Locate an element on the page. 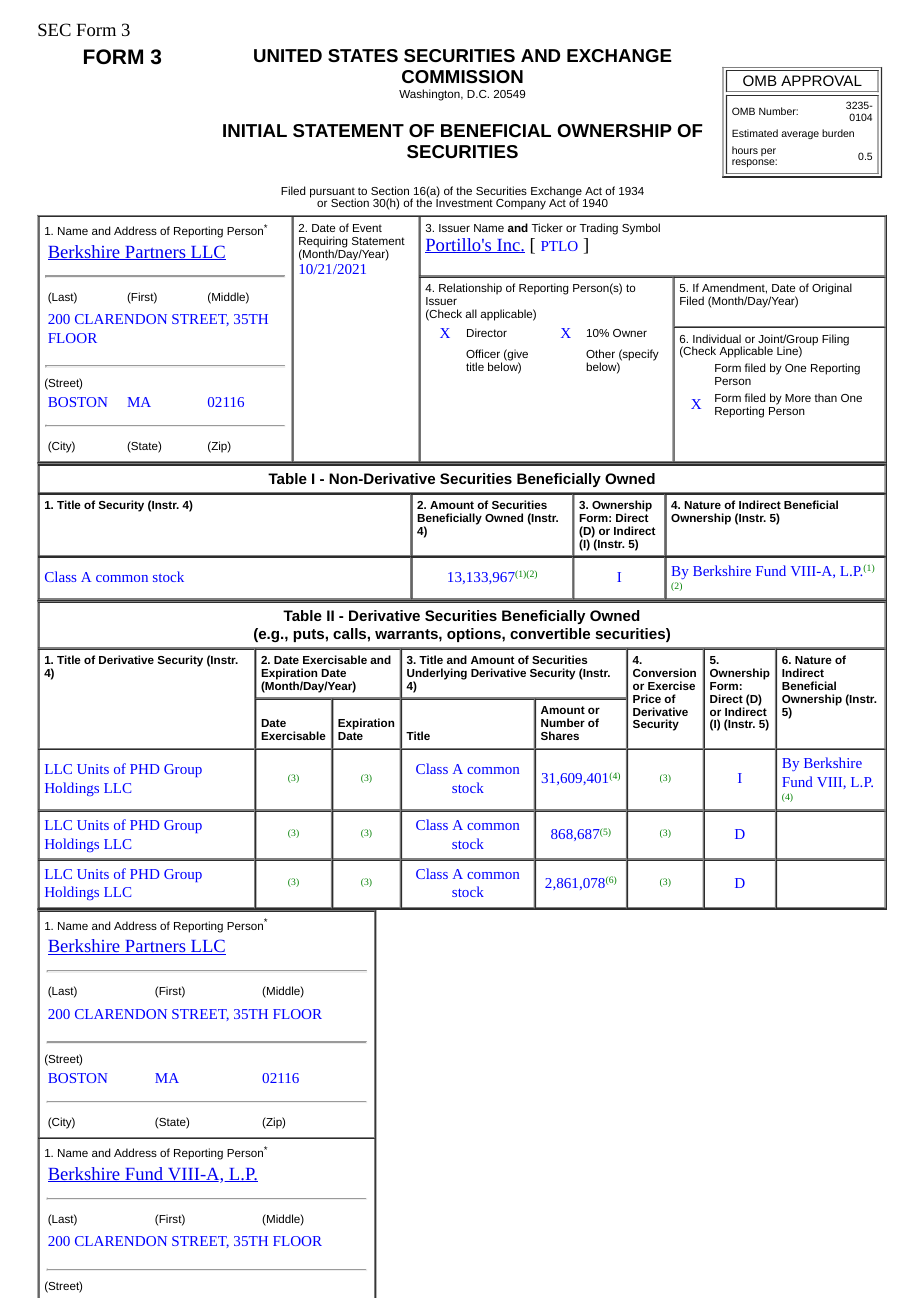 Image resolution: width=924 pixels, height=1308 pixels. Officer is located at coordinates (483, 353).
